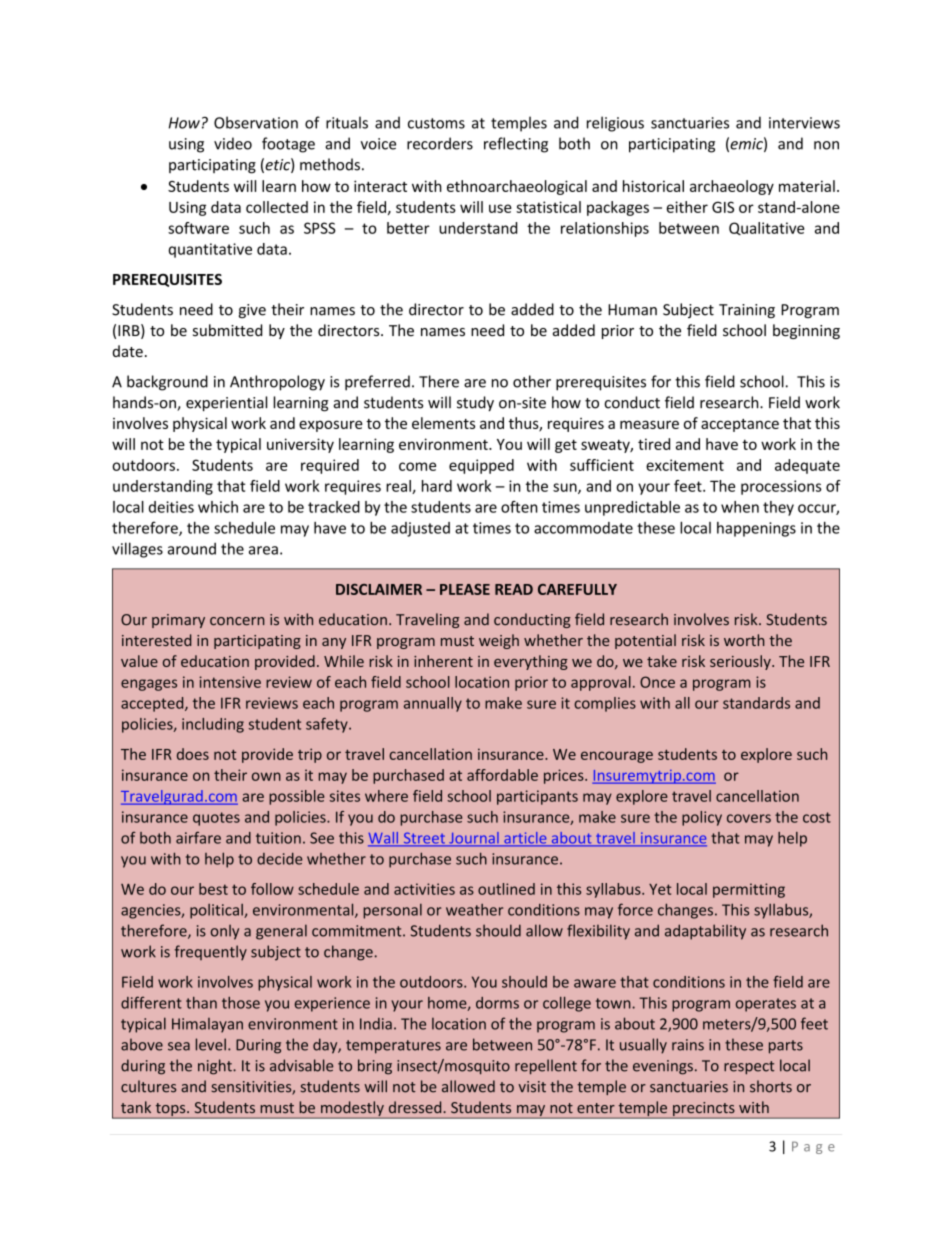 The height and width of the image is (1233, 952). Describe the element at coordinates (732, 187) in the image. I see `archaeology` at that location.
